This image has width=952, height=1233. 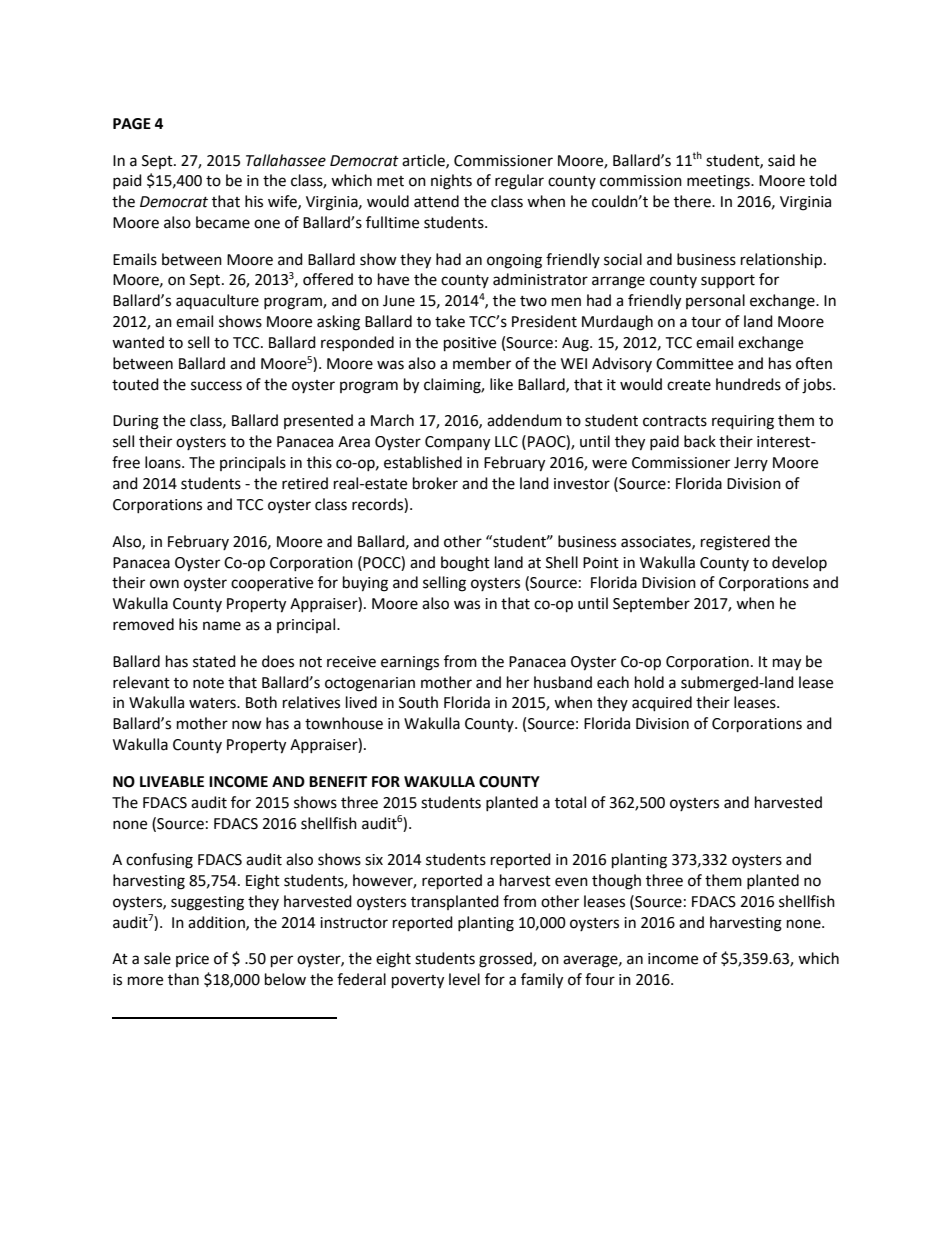 I want to click on total, so click(x=570, y=802).
